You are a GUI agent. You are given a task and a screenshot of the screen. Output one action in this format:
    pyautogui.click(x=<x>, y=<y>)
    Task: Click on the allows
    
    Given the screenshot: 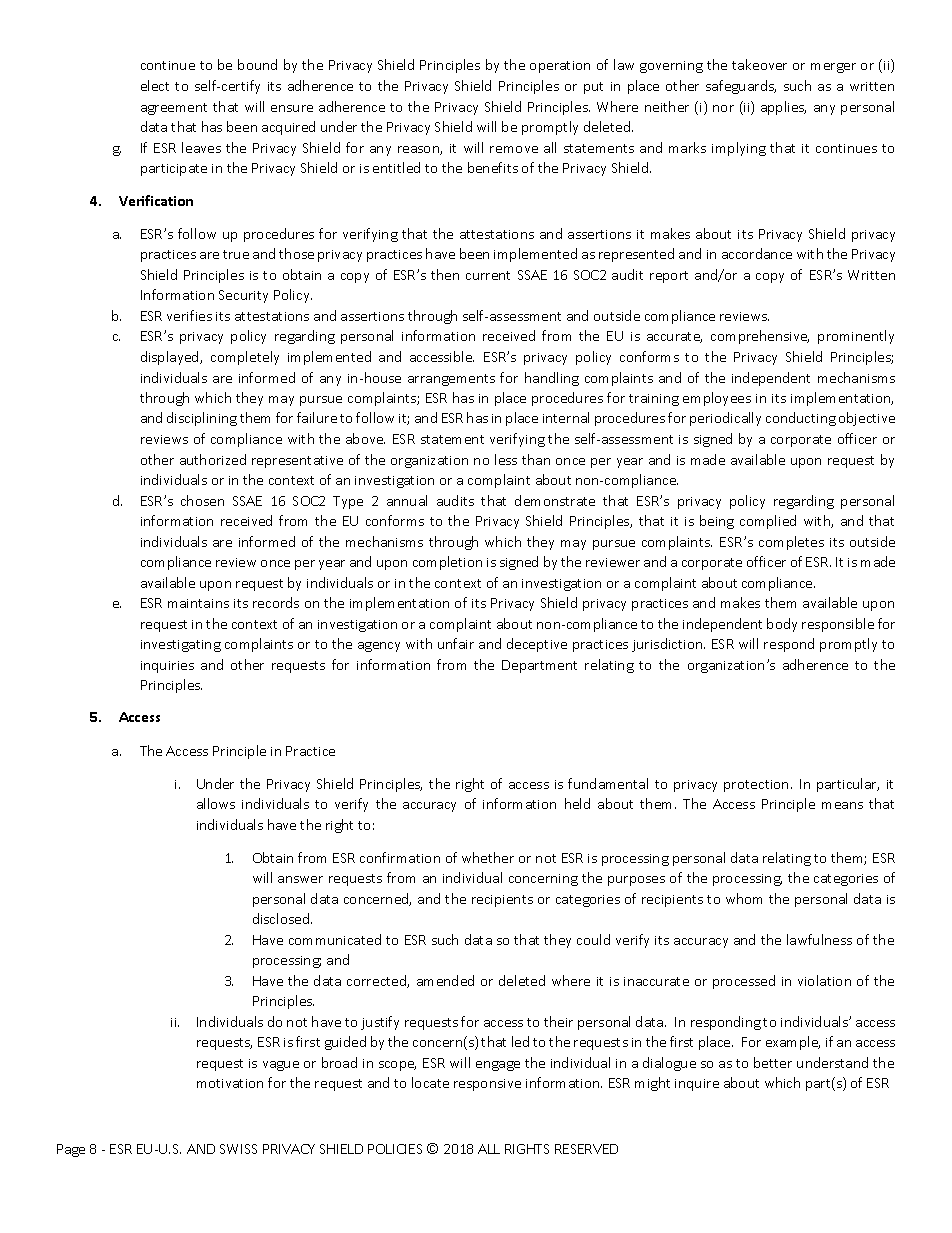 What is the action you would take?
    pyautogui.click(x=216, y=803)
